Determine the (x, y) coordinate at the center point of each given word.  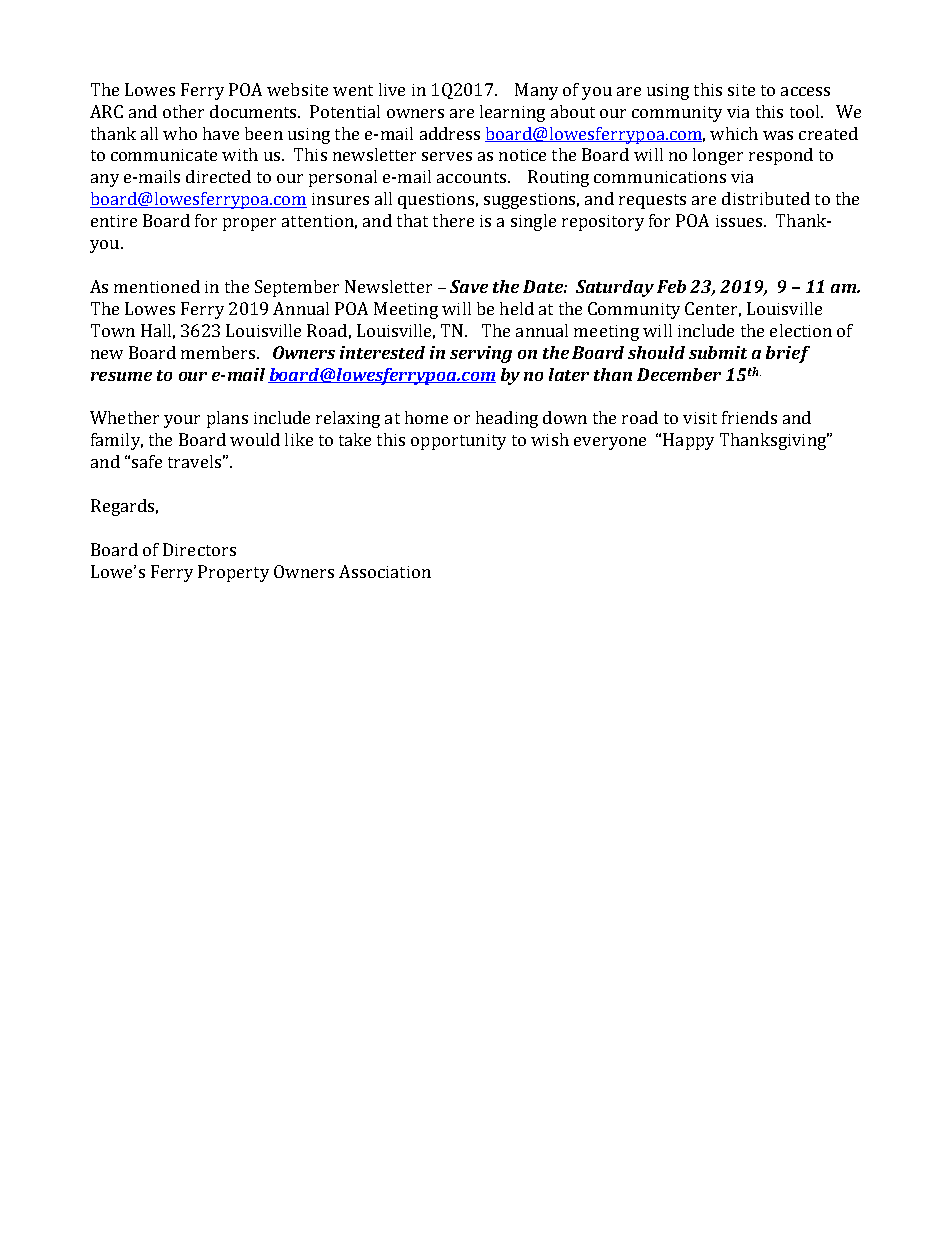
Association (385, 571)
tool (804, 111)
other (183, 111)
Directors (199, 549)
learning (512, 113)
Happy (688, 441)
